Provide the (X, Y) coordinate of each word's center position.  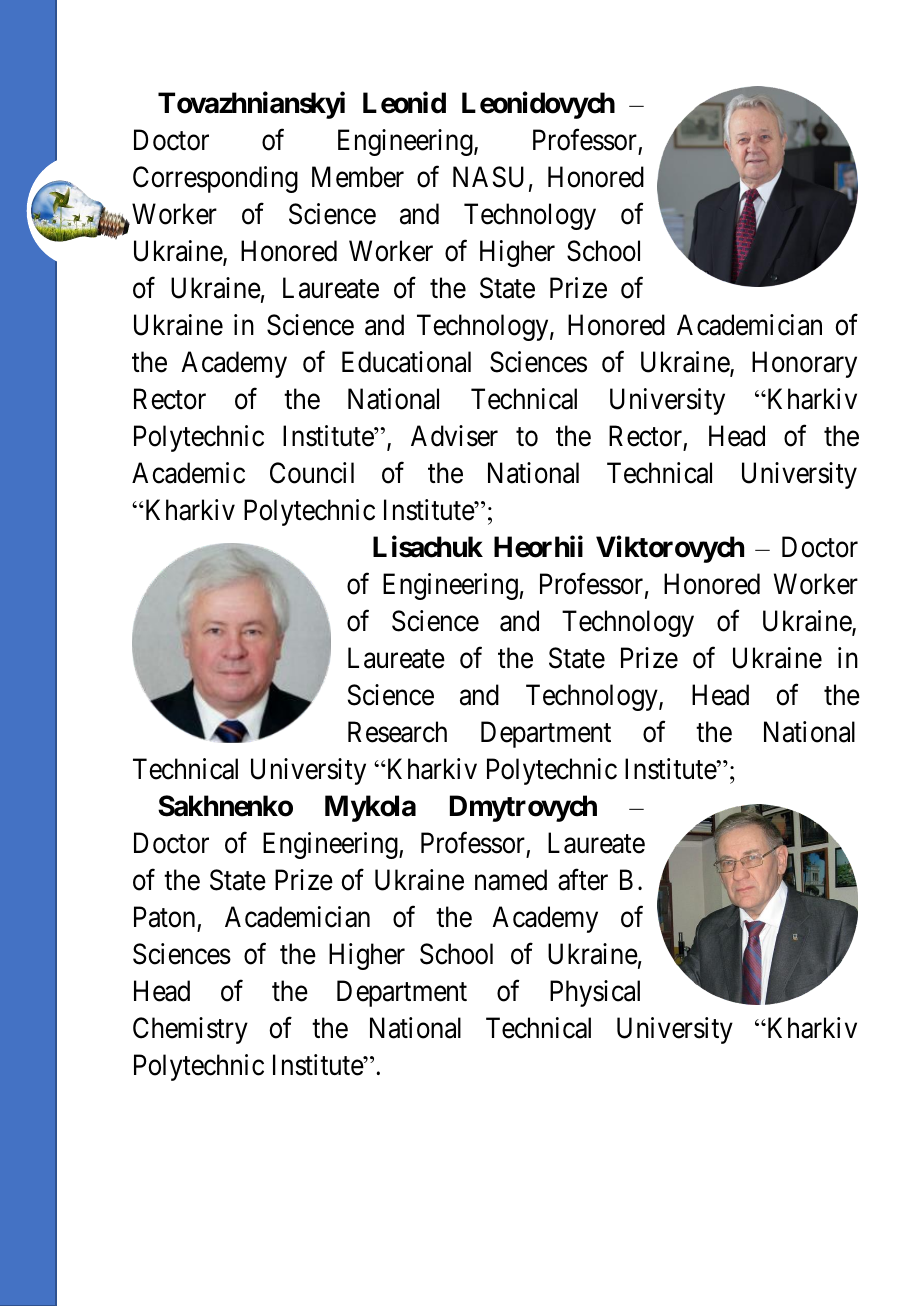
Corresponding (215, 179)
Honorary (804, 365)
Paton (164, 917)
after (583, 880)
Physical (595, 993)
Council (312, 473)
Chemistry (190, 1030)
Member (358, 177)
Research (397, 732)
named (511, 880)
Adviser (454, 436)
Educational (406, 362)
